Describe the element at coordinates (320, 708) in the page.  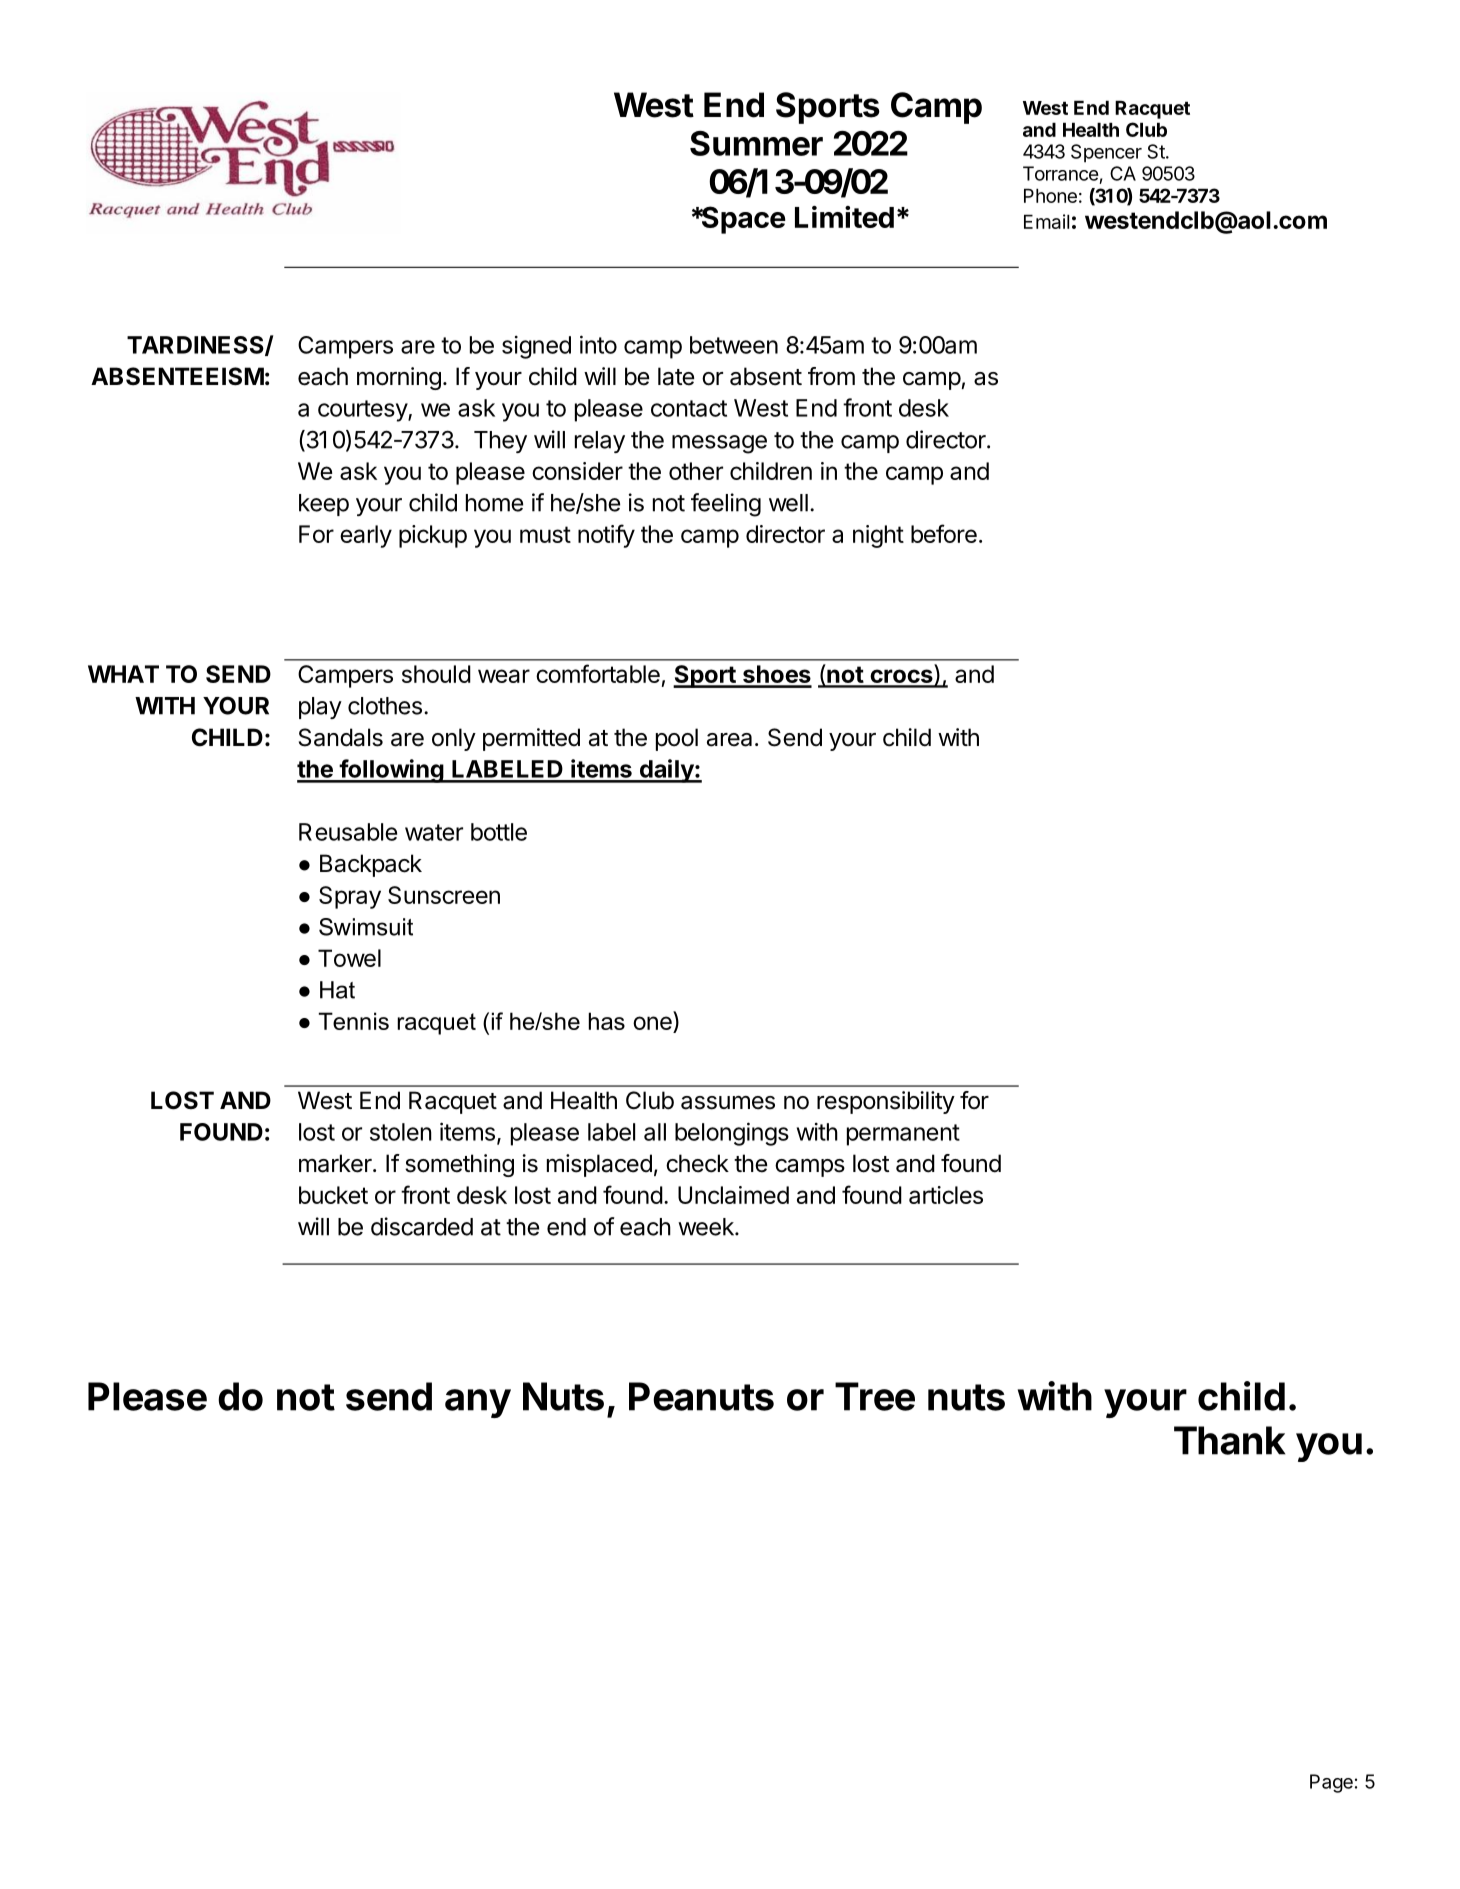
I see `play` at that location.
